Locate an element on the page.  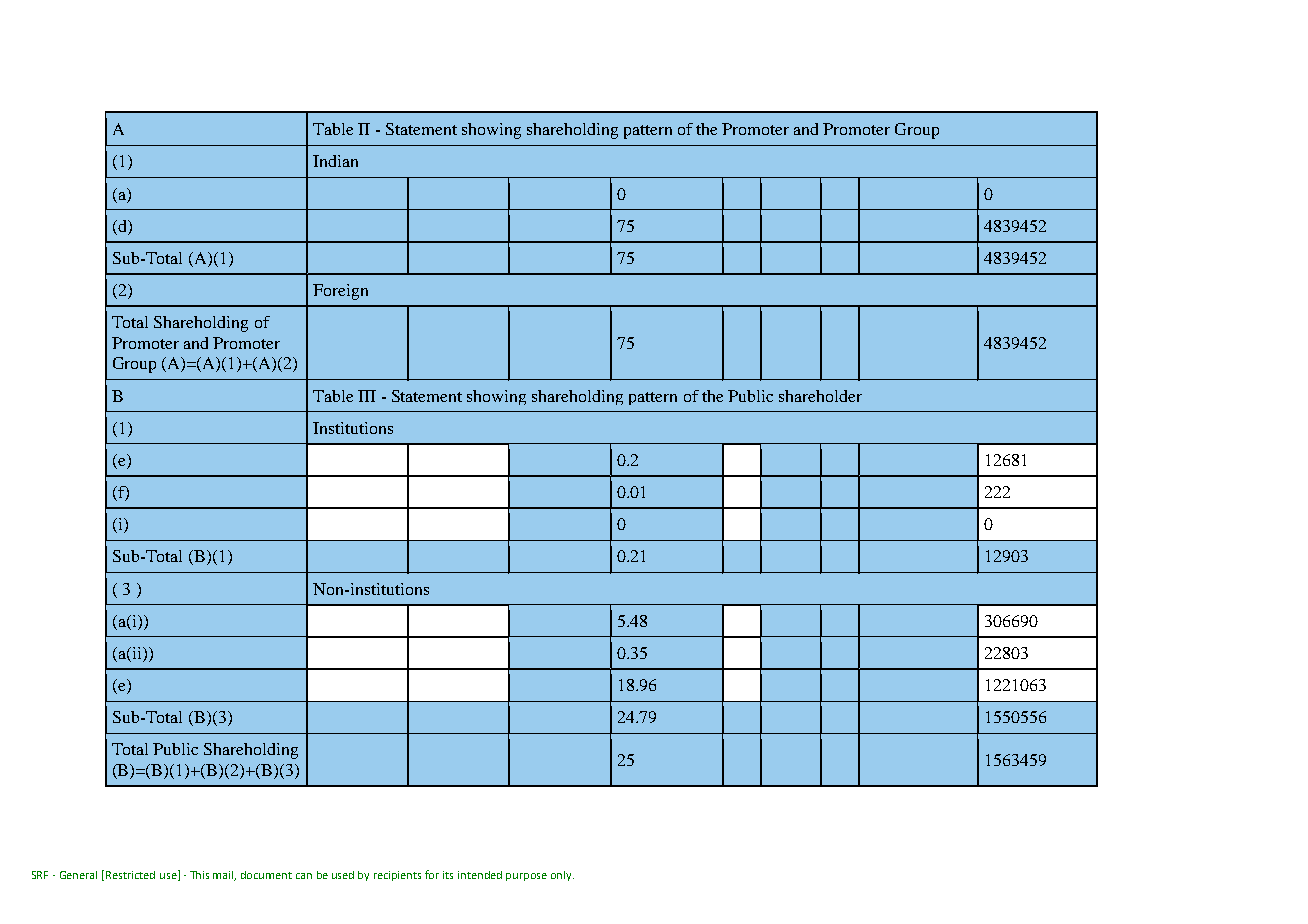
intended is located at coordinates (480, 875).
